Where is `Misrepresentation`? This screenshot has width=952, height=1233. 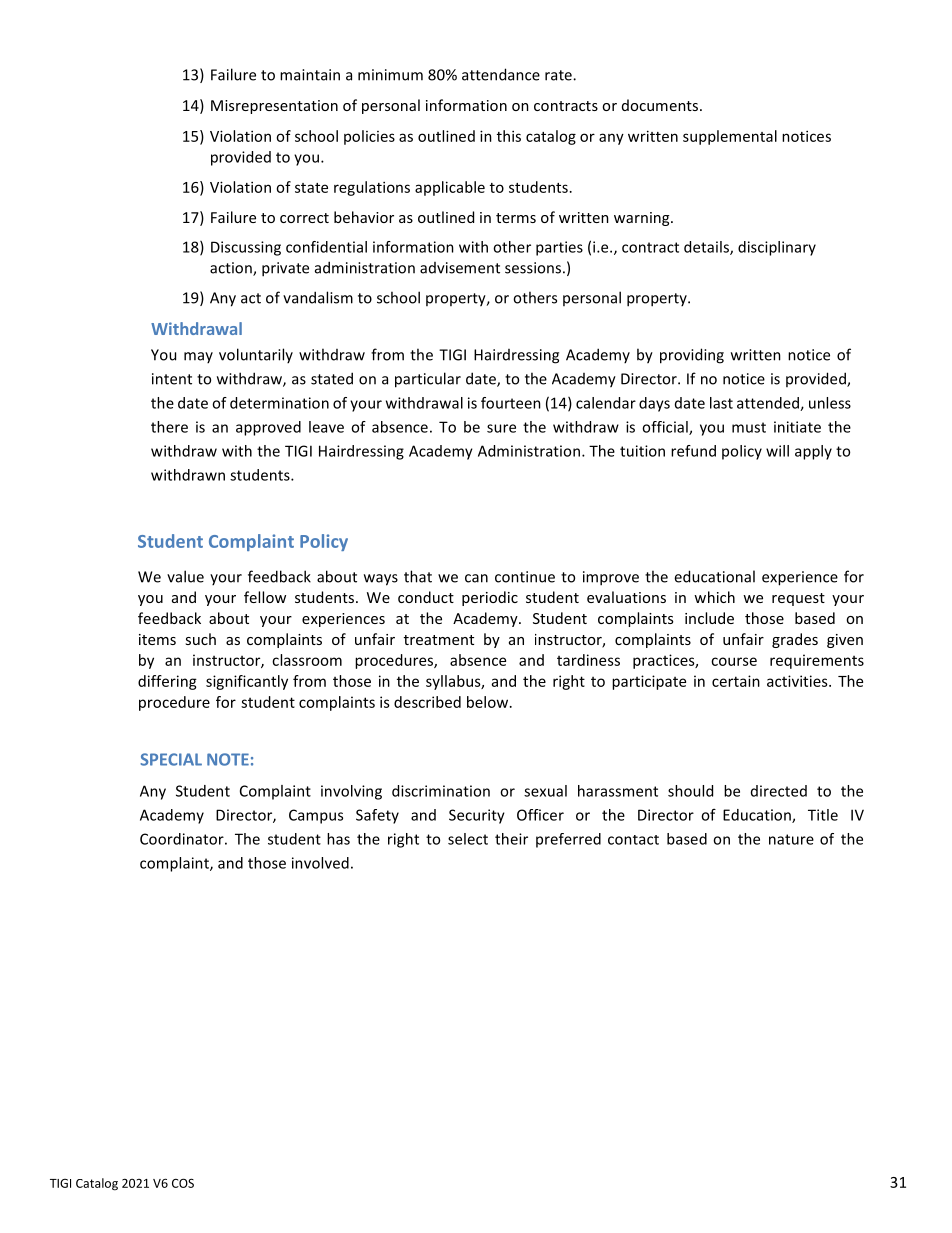
Misrepresentation is located at coordinates (274, 107).
